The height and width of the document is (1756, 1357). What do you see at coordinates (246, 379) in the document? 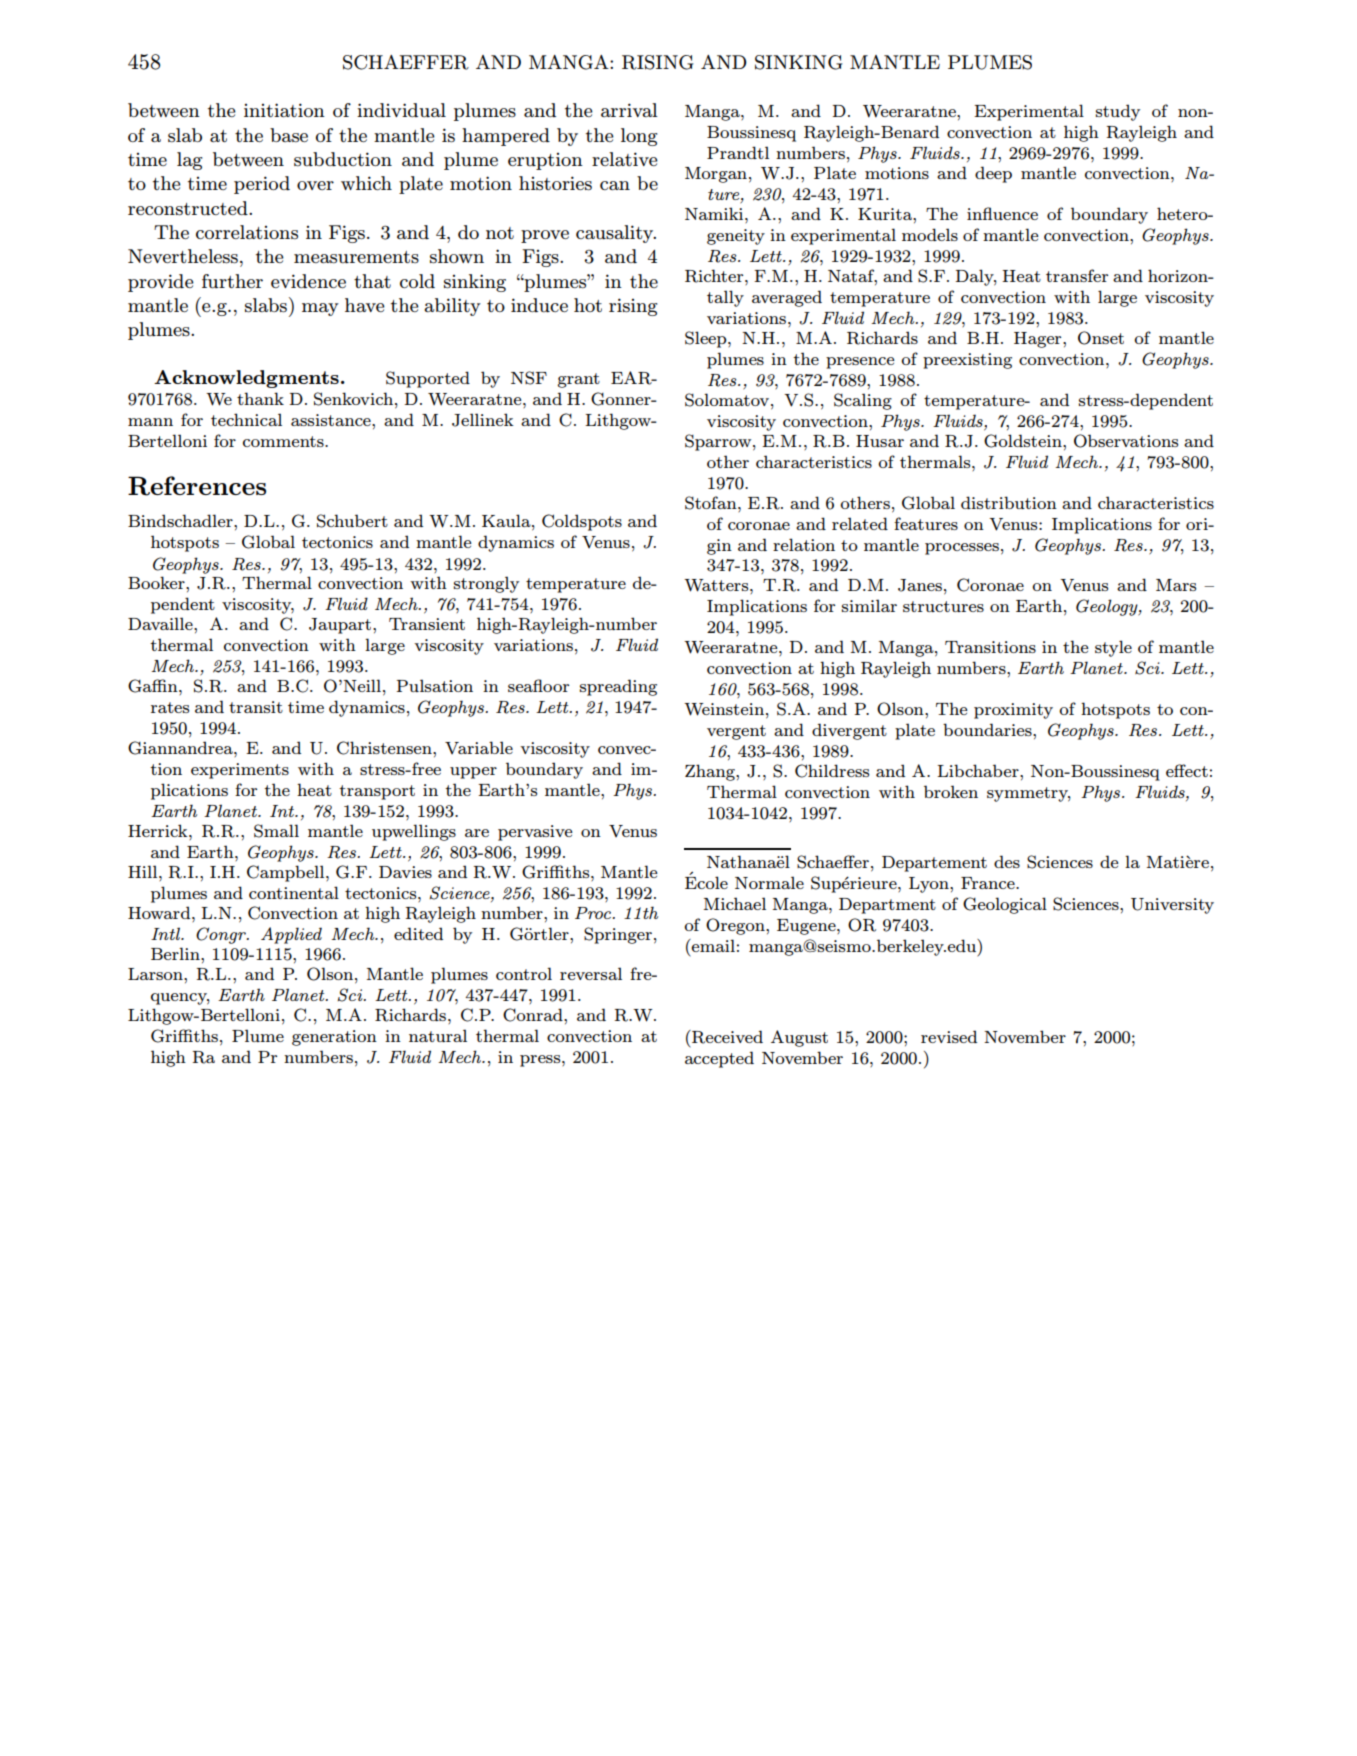
I see `Acknowledgments` at bounding box center [246, 379].
